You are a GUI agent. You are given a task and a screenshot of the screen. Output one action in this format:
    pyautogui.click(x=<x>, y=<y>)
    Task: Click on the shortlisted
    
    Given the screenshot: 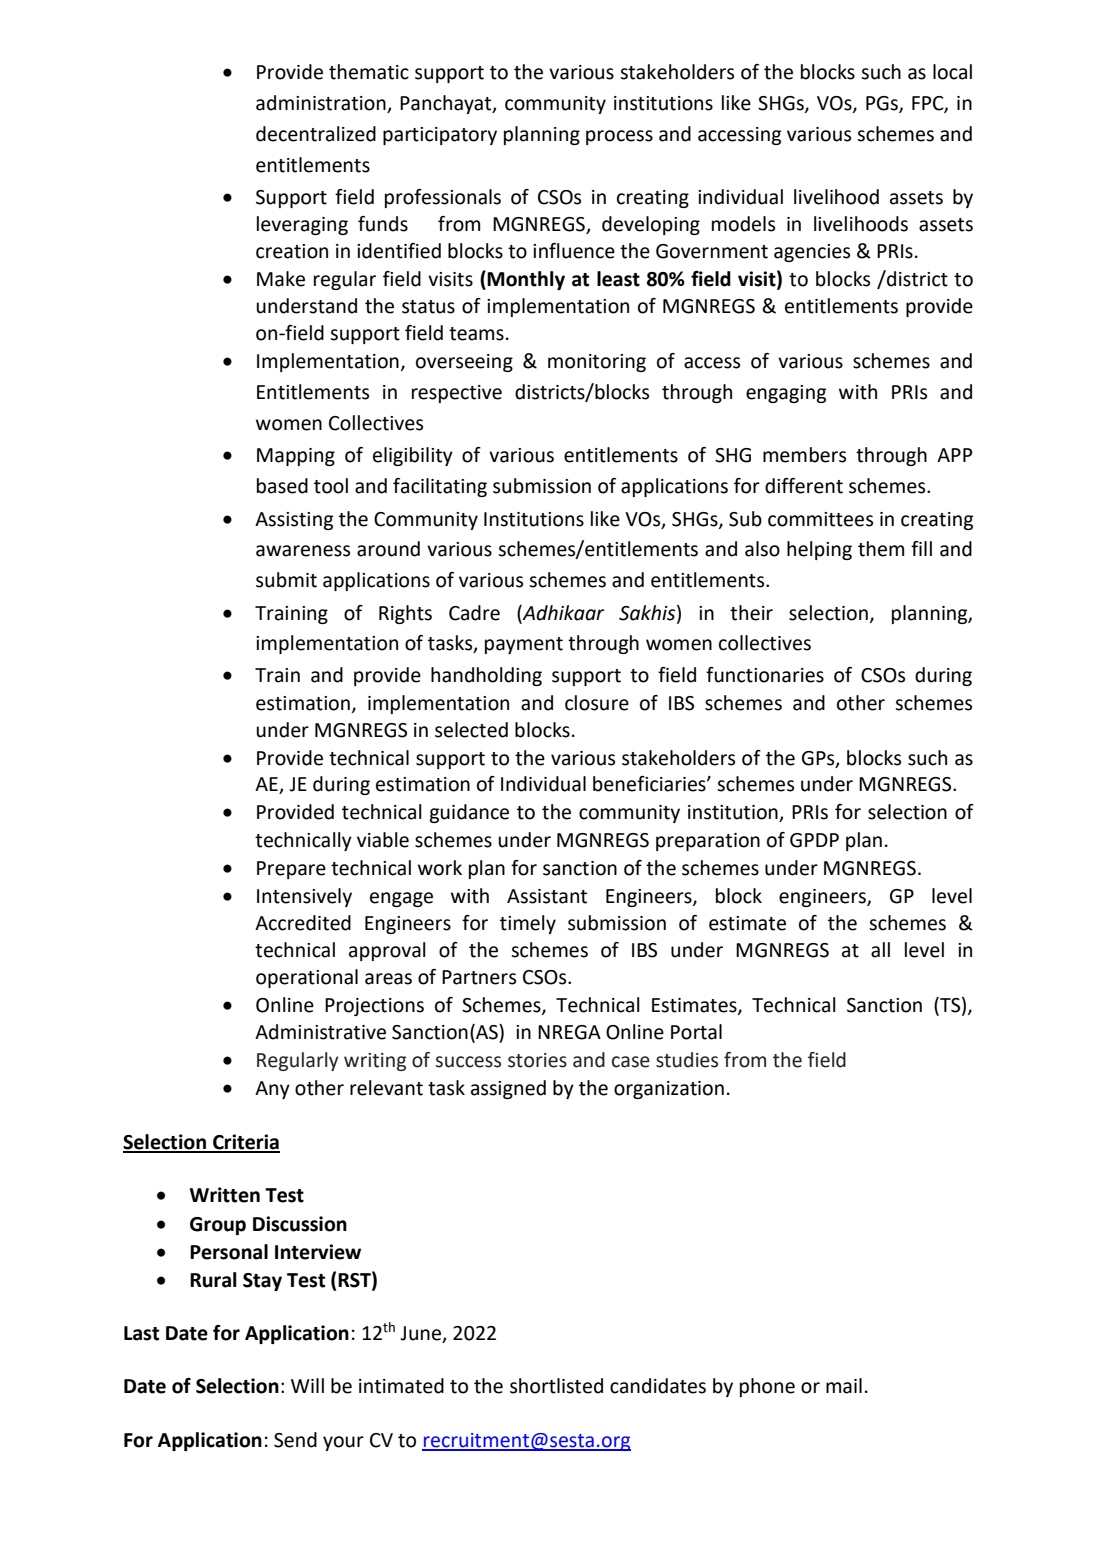 What is the action you would take?
    pyautogui.click(x=556, y=1386)
